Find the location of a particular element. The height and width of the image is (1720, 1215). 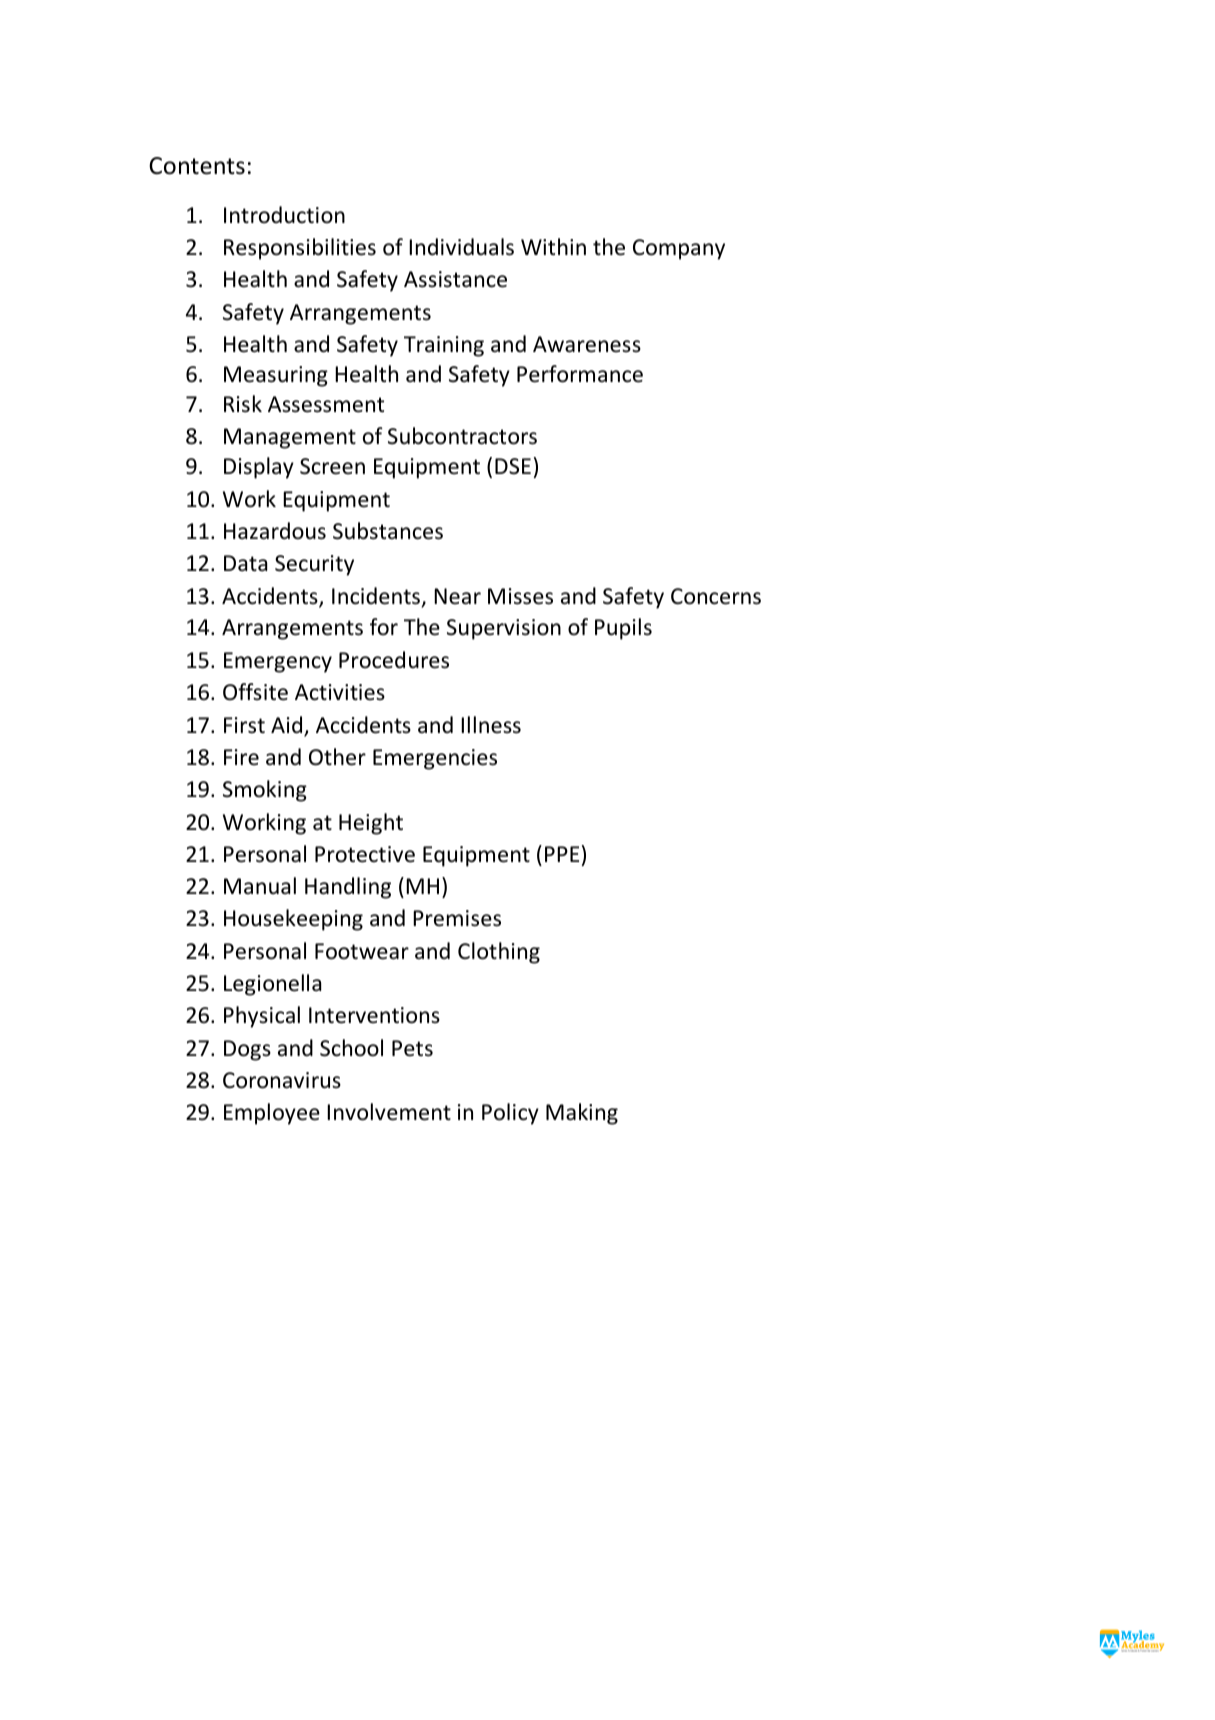

Individuals is located at coordinates (461, 247).
